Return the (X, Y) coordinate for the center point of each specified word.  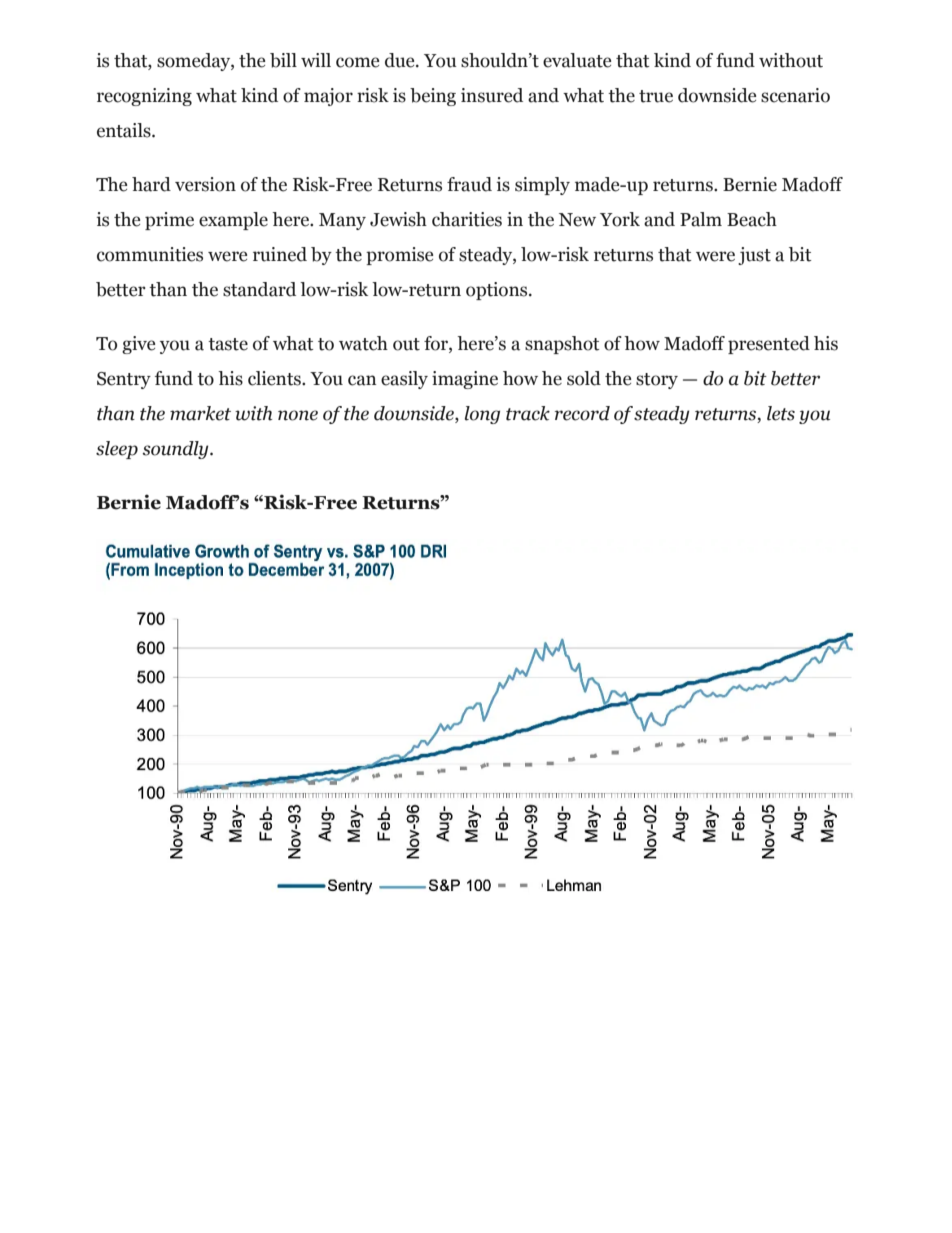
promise (399, 256)
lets (781, 413)
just (754, 256)
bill (283, 60)
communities (150, 254)
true (656, 96)
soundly (176, 450)
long (482, 415)
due (401, 60)
